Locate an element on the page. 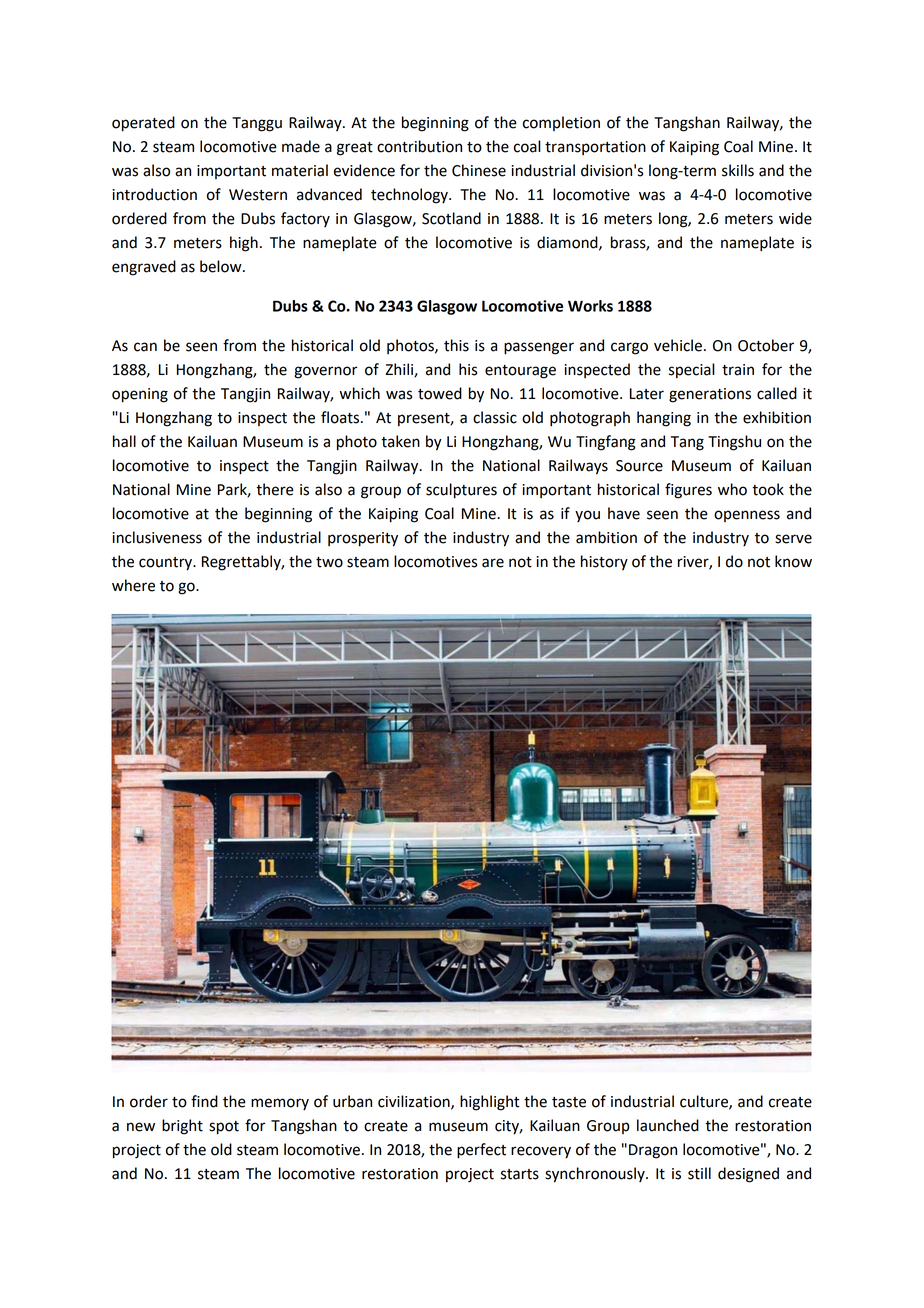 This page has height=1308, width=924. two is located at coordinates (329, 562).
